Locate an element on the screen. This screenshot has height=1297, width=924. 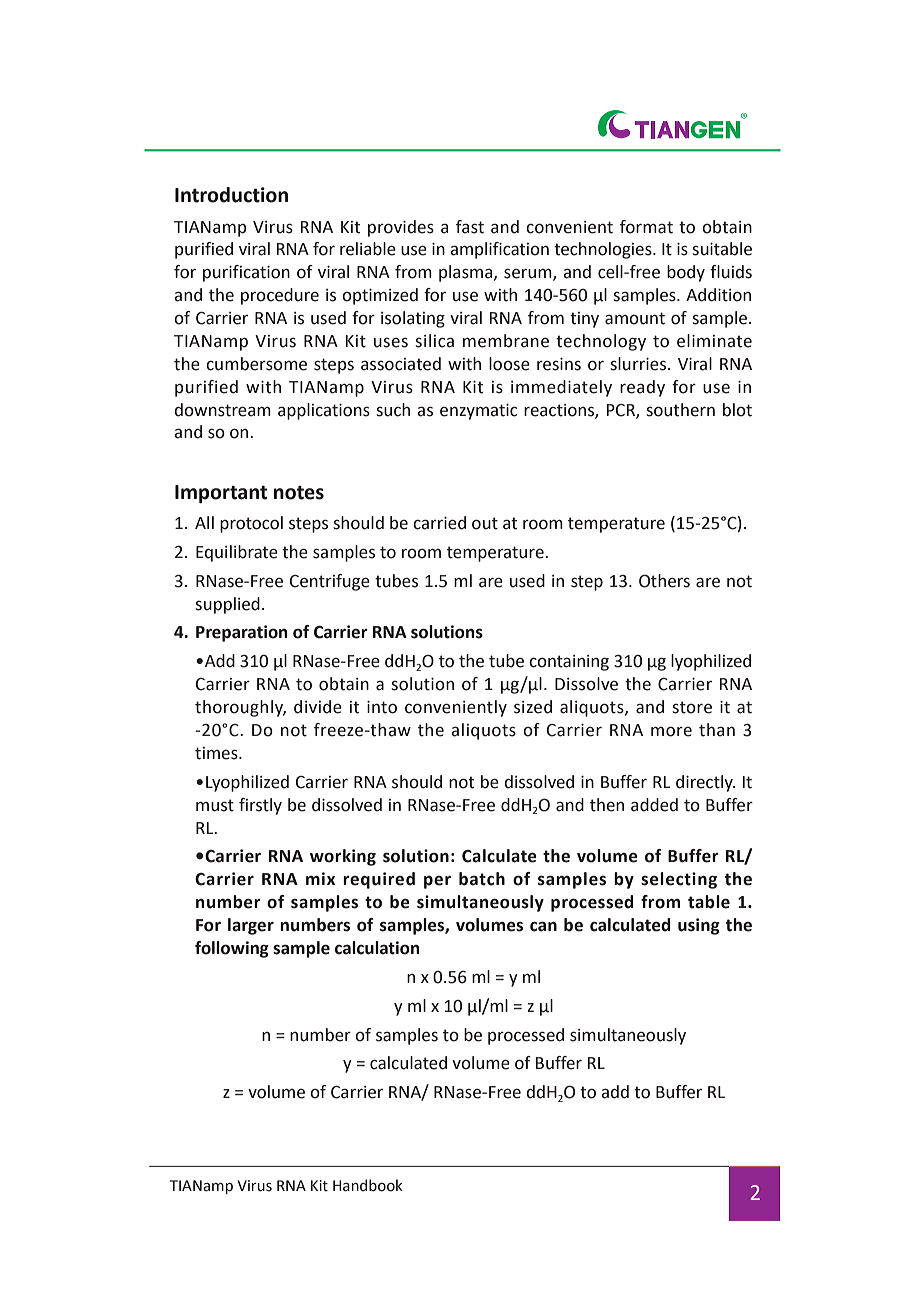
format is located at coordinates (646, 227).
